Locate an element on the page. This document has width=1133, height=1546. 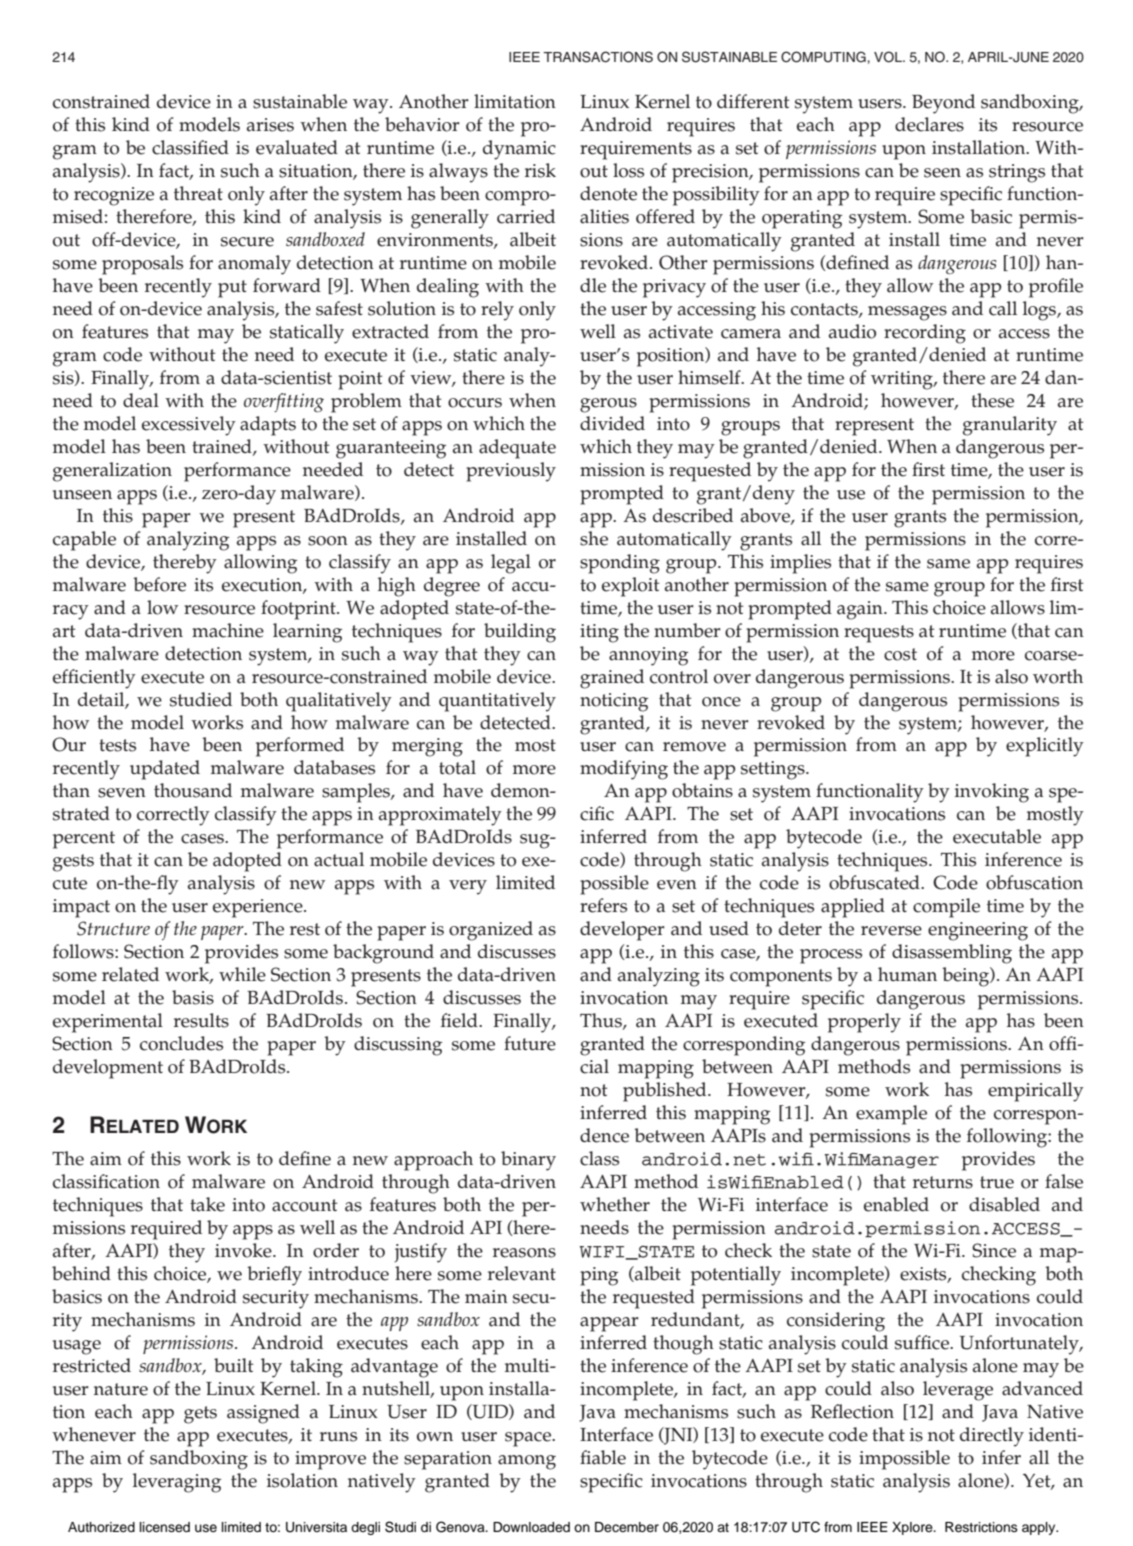
leveraging is located at coordinates (177, 1483).
